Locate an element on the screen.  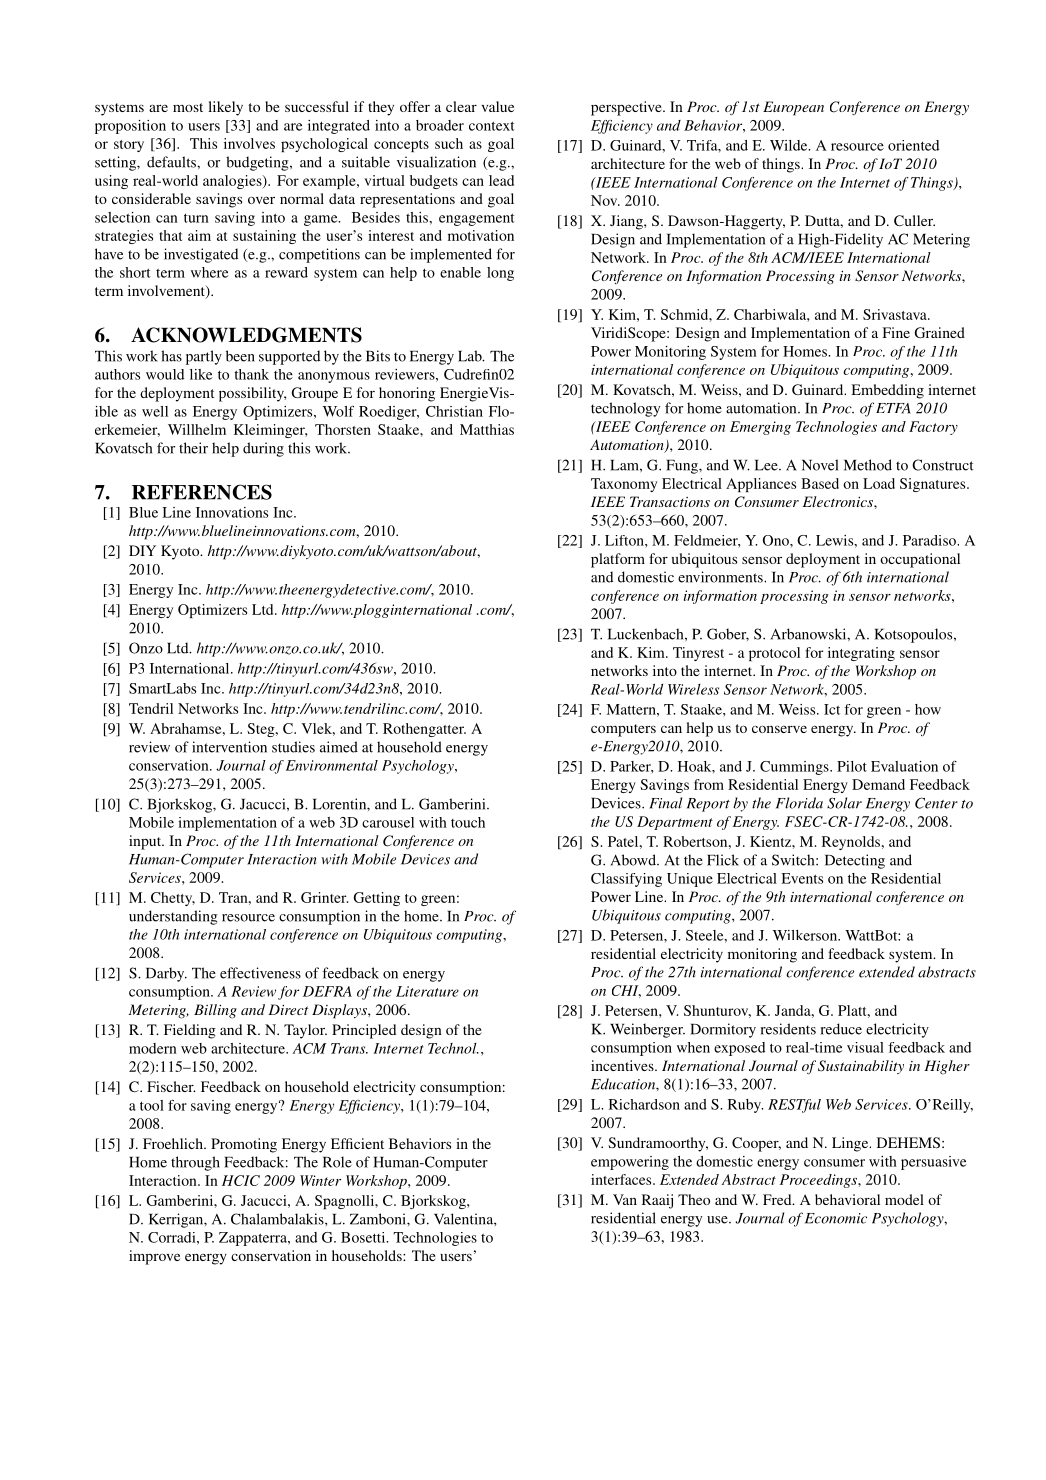
Van is located at coordinates (625, 1199).
